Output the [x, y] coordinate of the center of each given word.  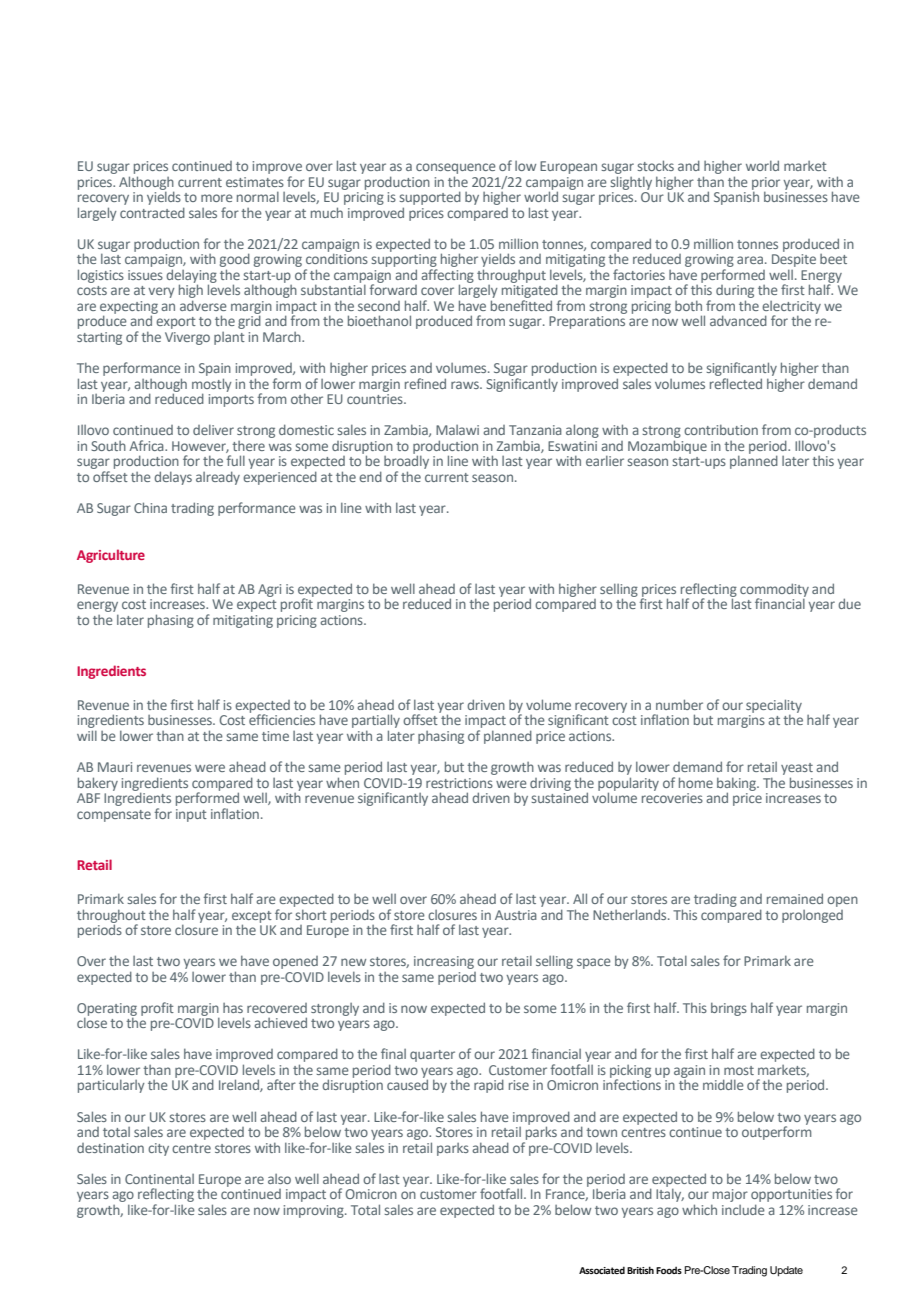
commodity [774, 591]
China [150, 507]
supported [430, 198]
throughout [111, 917]
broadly [406, 462]
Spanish [736, 197]
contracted [152, 212]
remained [795, 898]
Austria [516, 915]
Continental [159, 1179]
